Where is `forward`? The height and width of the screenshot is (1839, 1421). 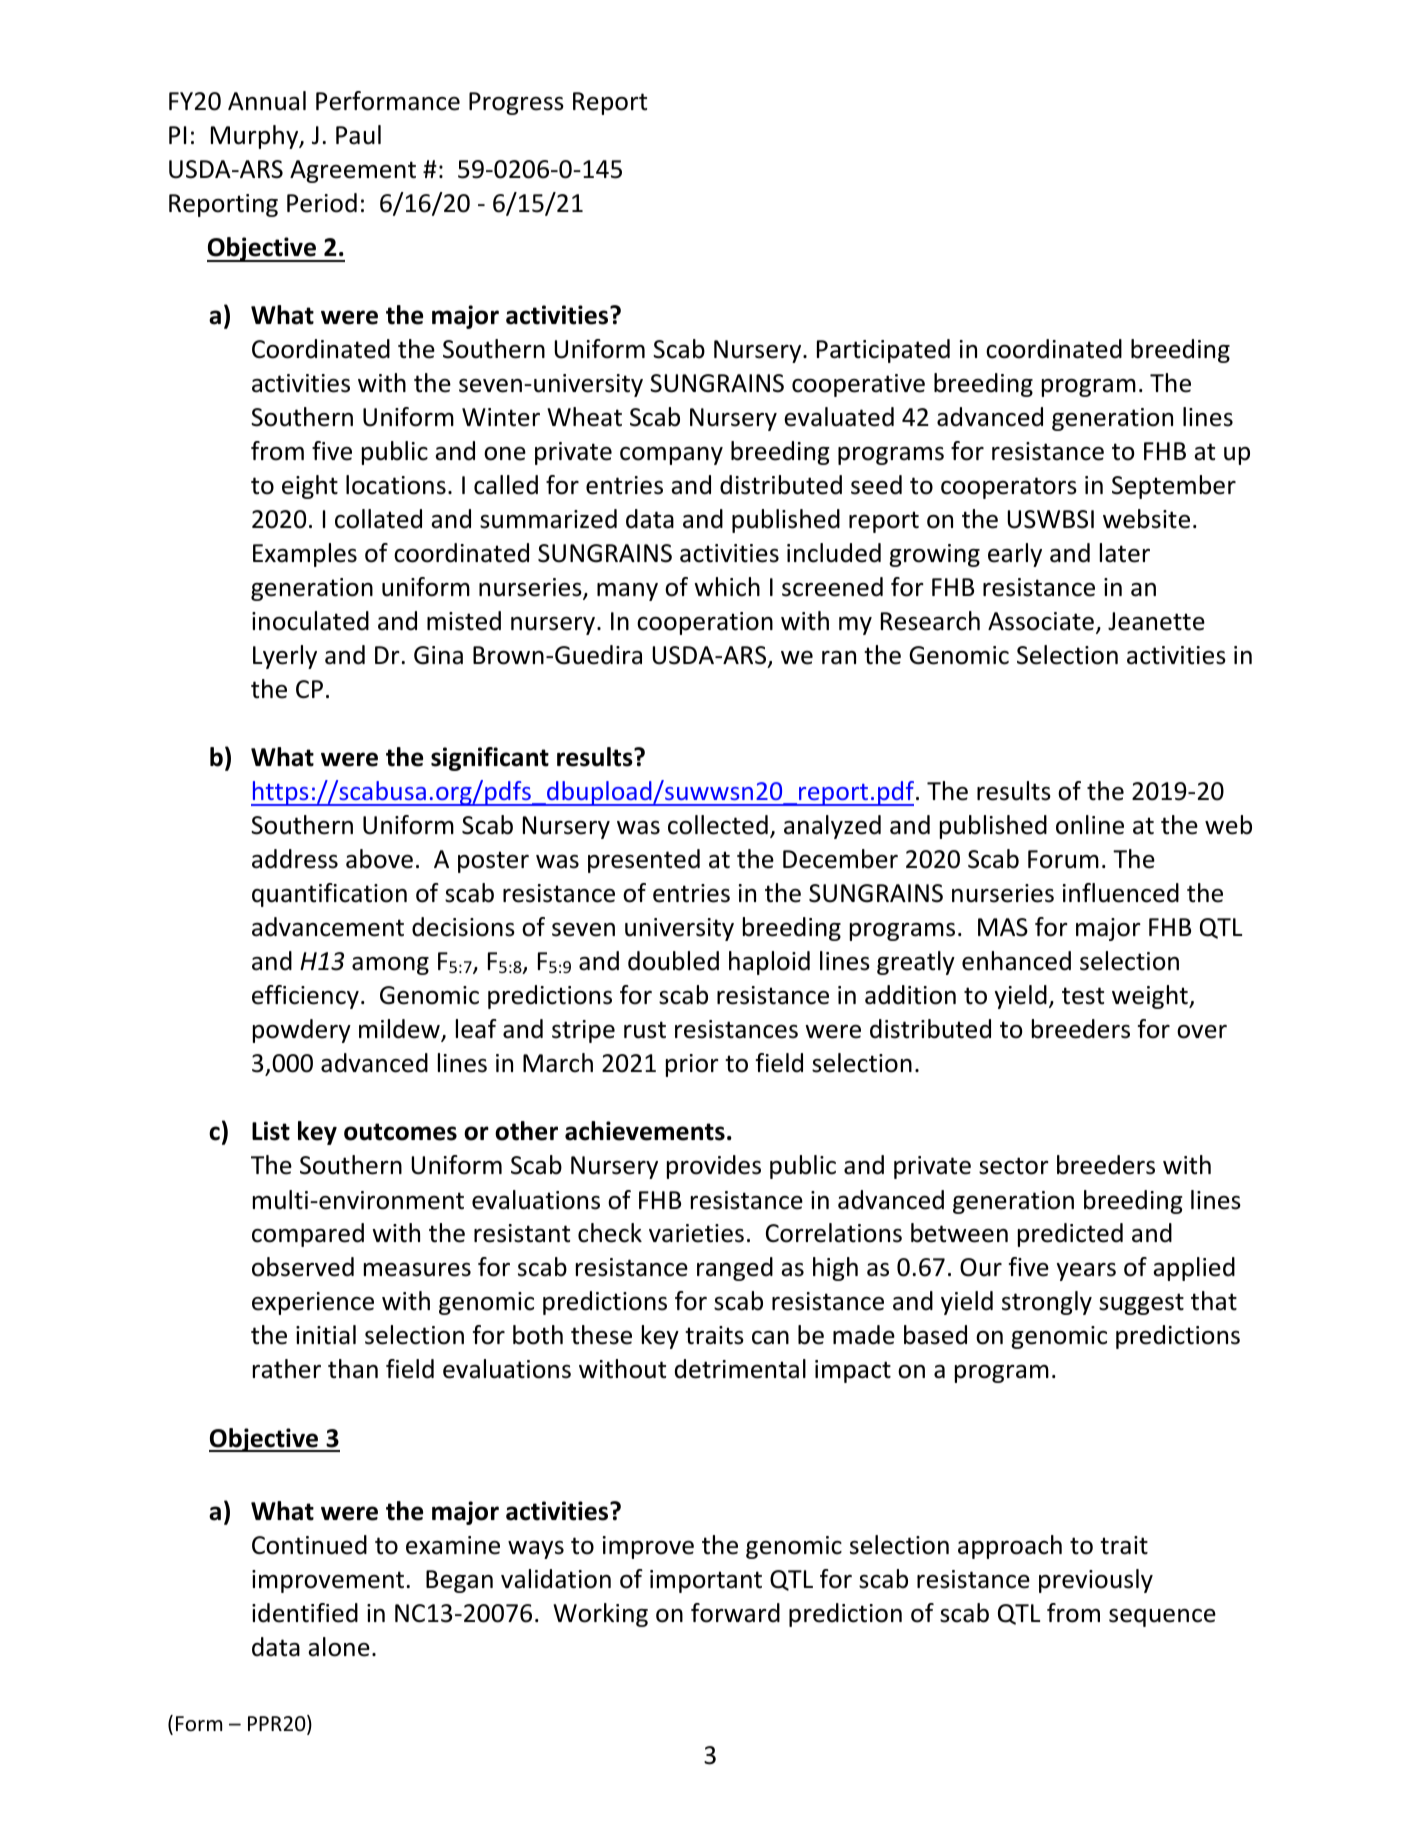
forward is located at coordinates (735, 1613).
